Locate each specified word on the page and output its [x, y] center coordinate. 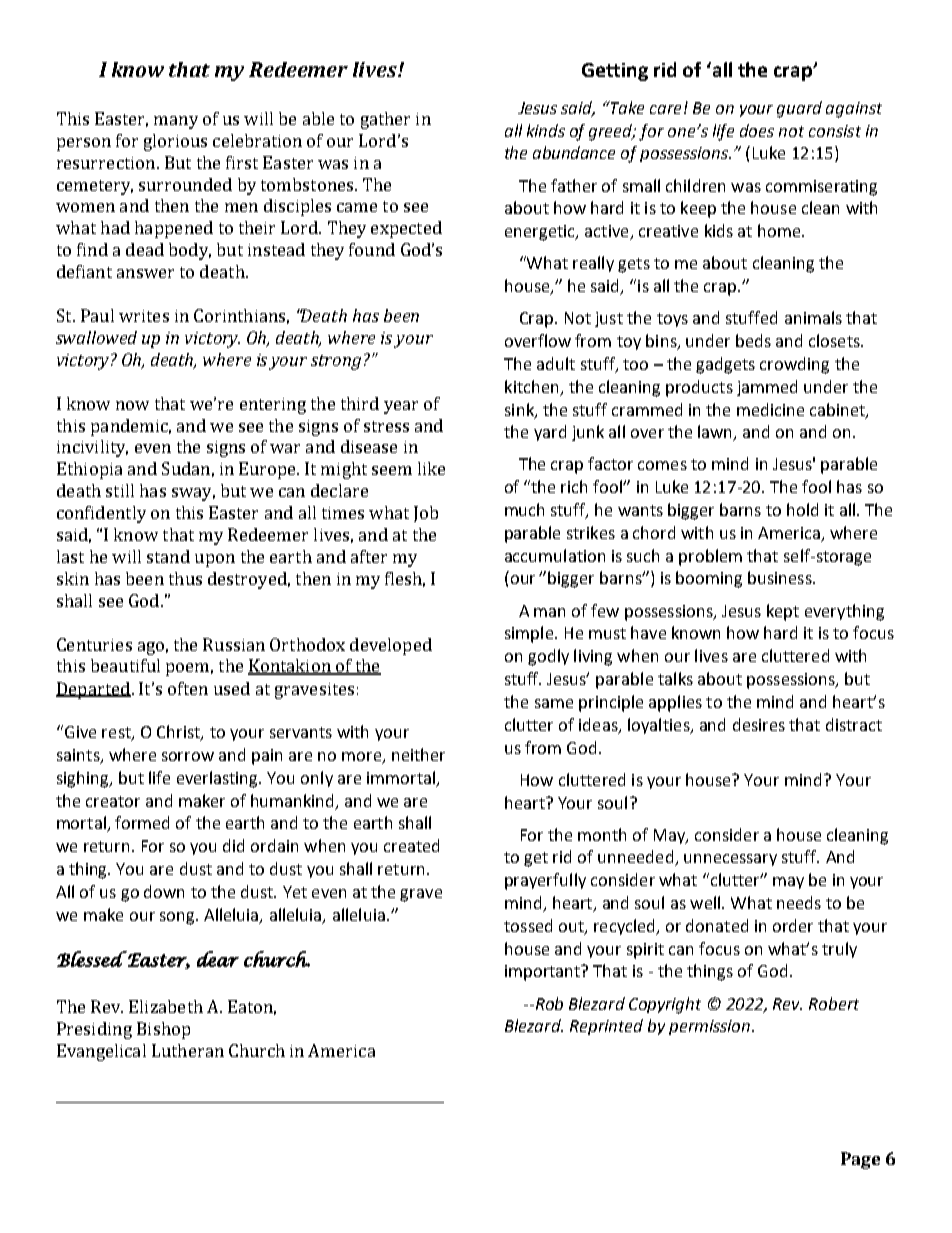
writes [144, 316]
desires [759, 724]
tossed [528, 925]
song [178, 918]
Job [426, 514]
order [793, 925]
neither [418, 754]
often [188, 688]
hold [802, 509]
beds [753, 340]
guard [799, 109]
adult [556, 363]
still [120, 490]
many [176, 122]
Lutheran [188, 1050]
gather [385, 120]
